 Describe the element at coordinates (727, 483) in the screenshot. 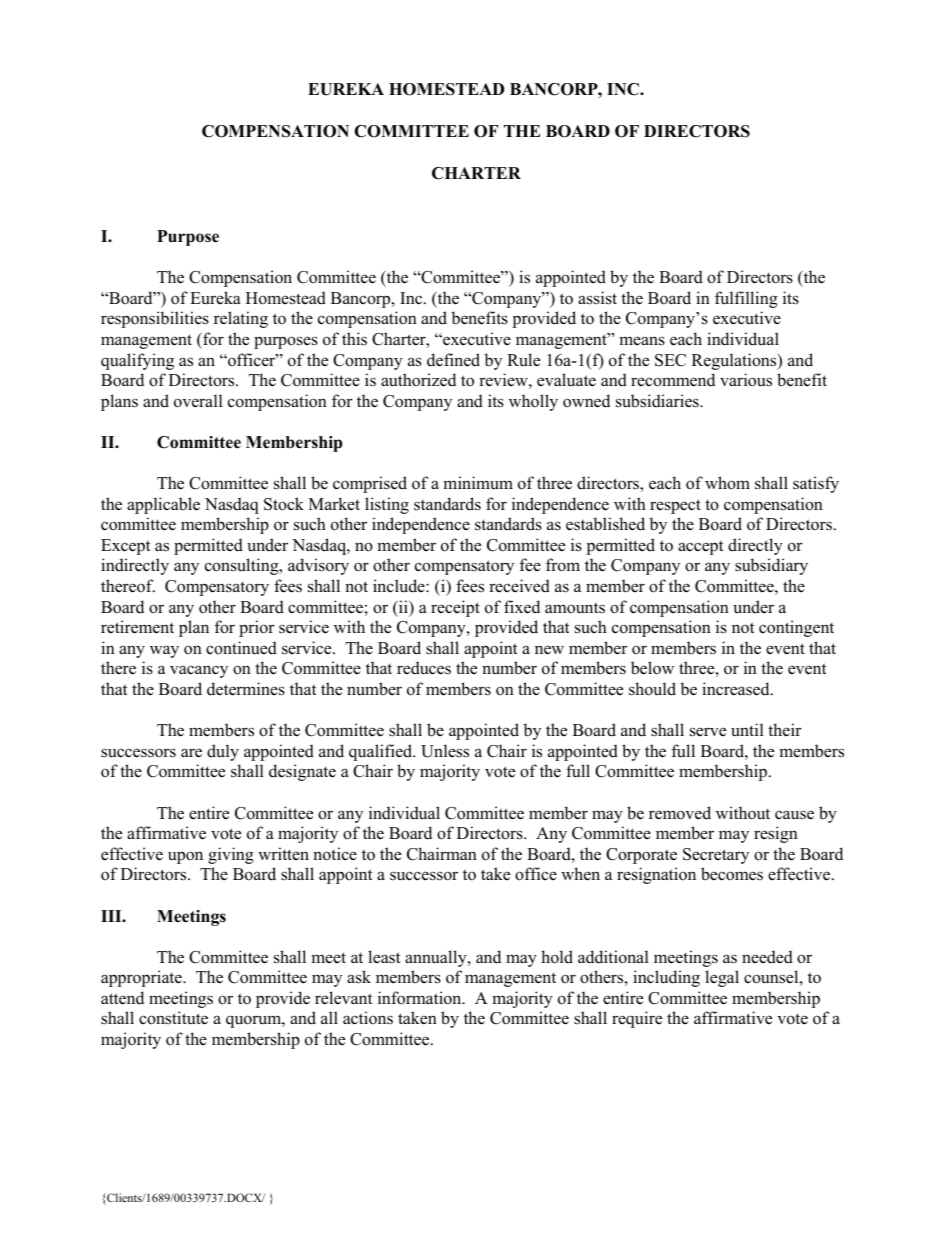

I see `whom` at that location.
